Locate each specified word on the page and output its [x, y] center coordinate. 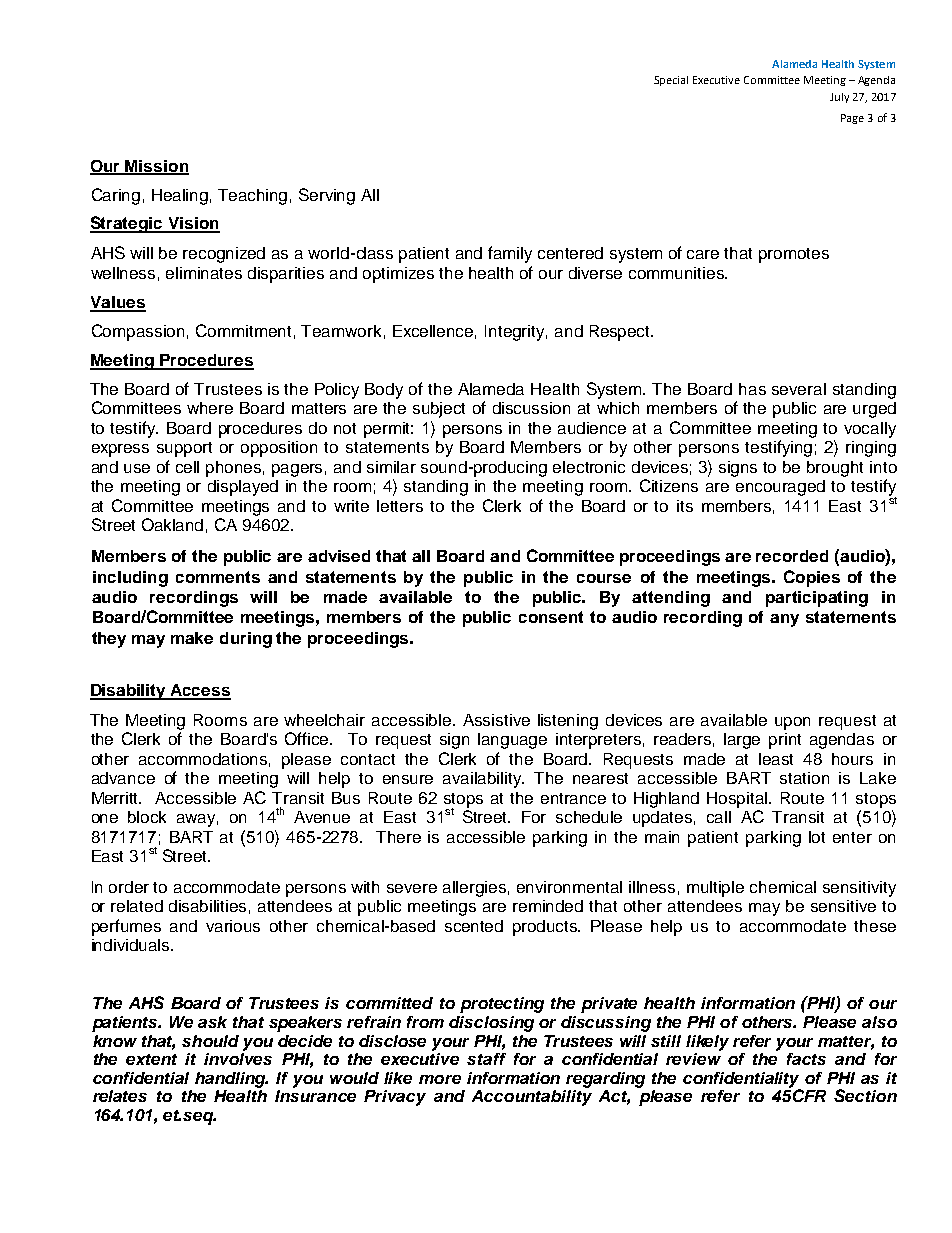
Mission [156, 167]
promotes [794, 255]
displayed [243, 488]
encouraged [780, 488]
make [192, 638]
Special [671, 81]
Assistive [496, 720]
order [129, 887]
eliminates [204, 273]
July [839, 98]
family [510, 254]
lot [817, 837]
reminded [548, 906]
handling [231, 1080]
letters [400, 506]
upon [792, 723]
